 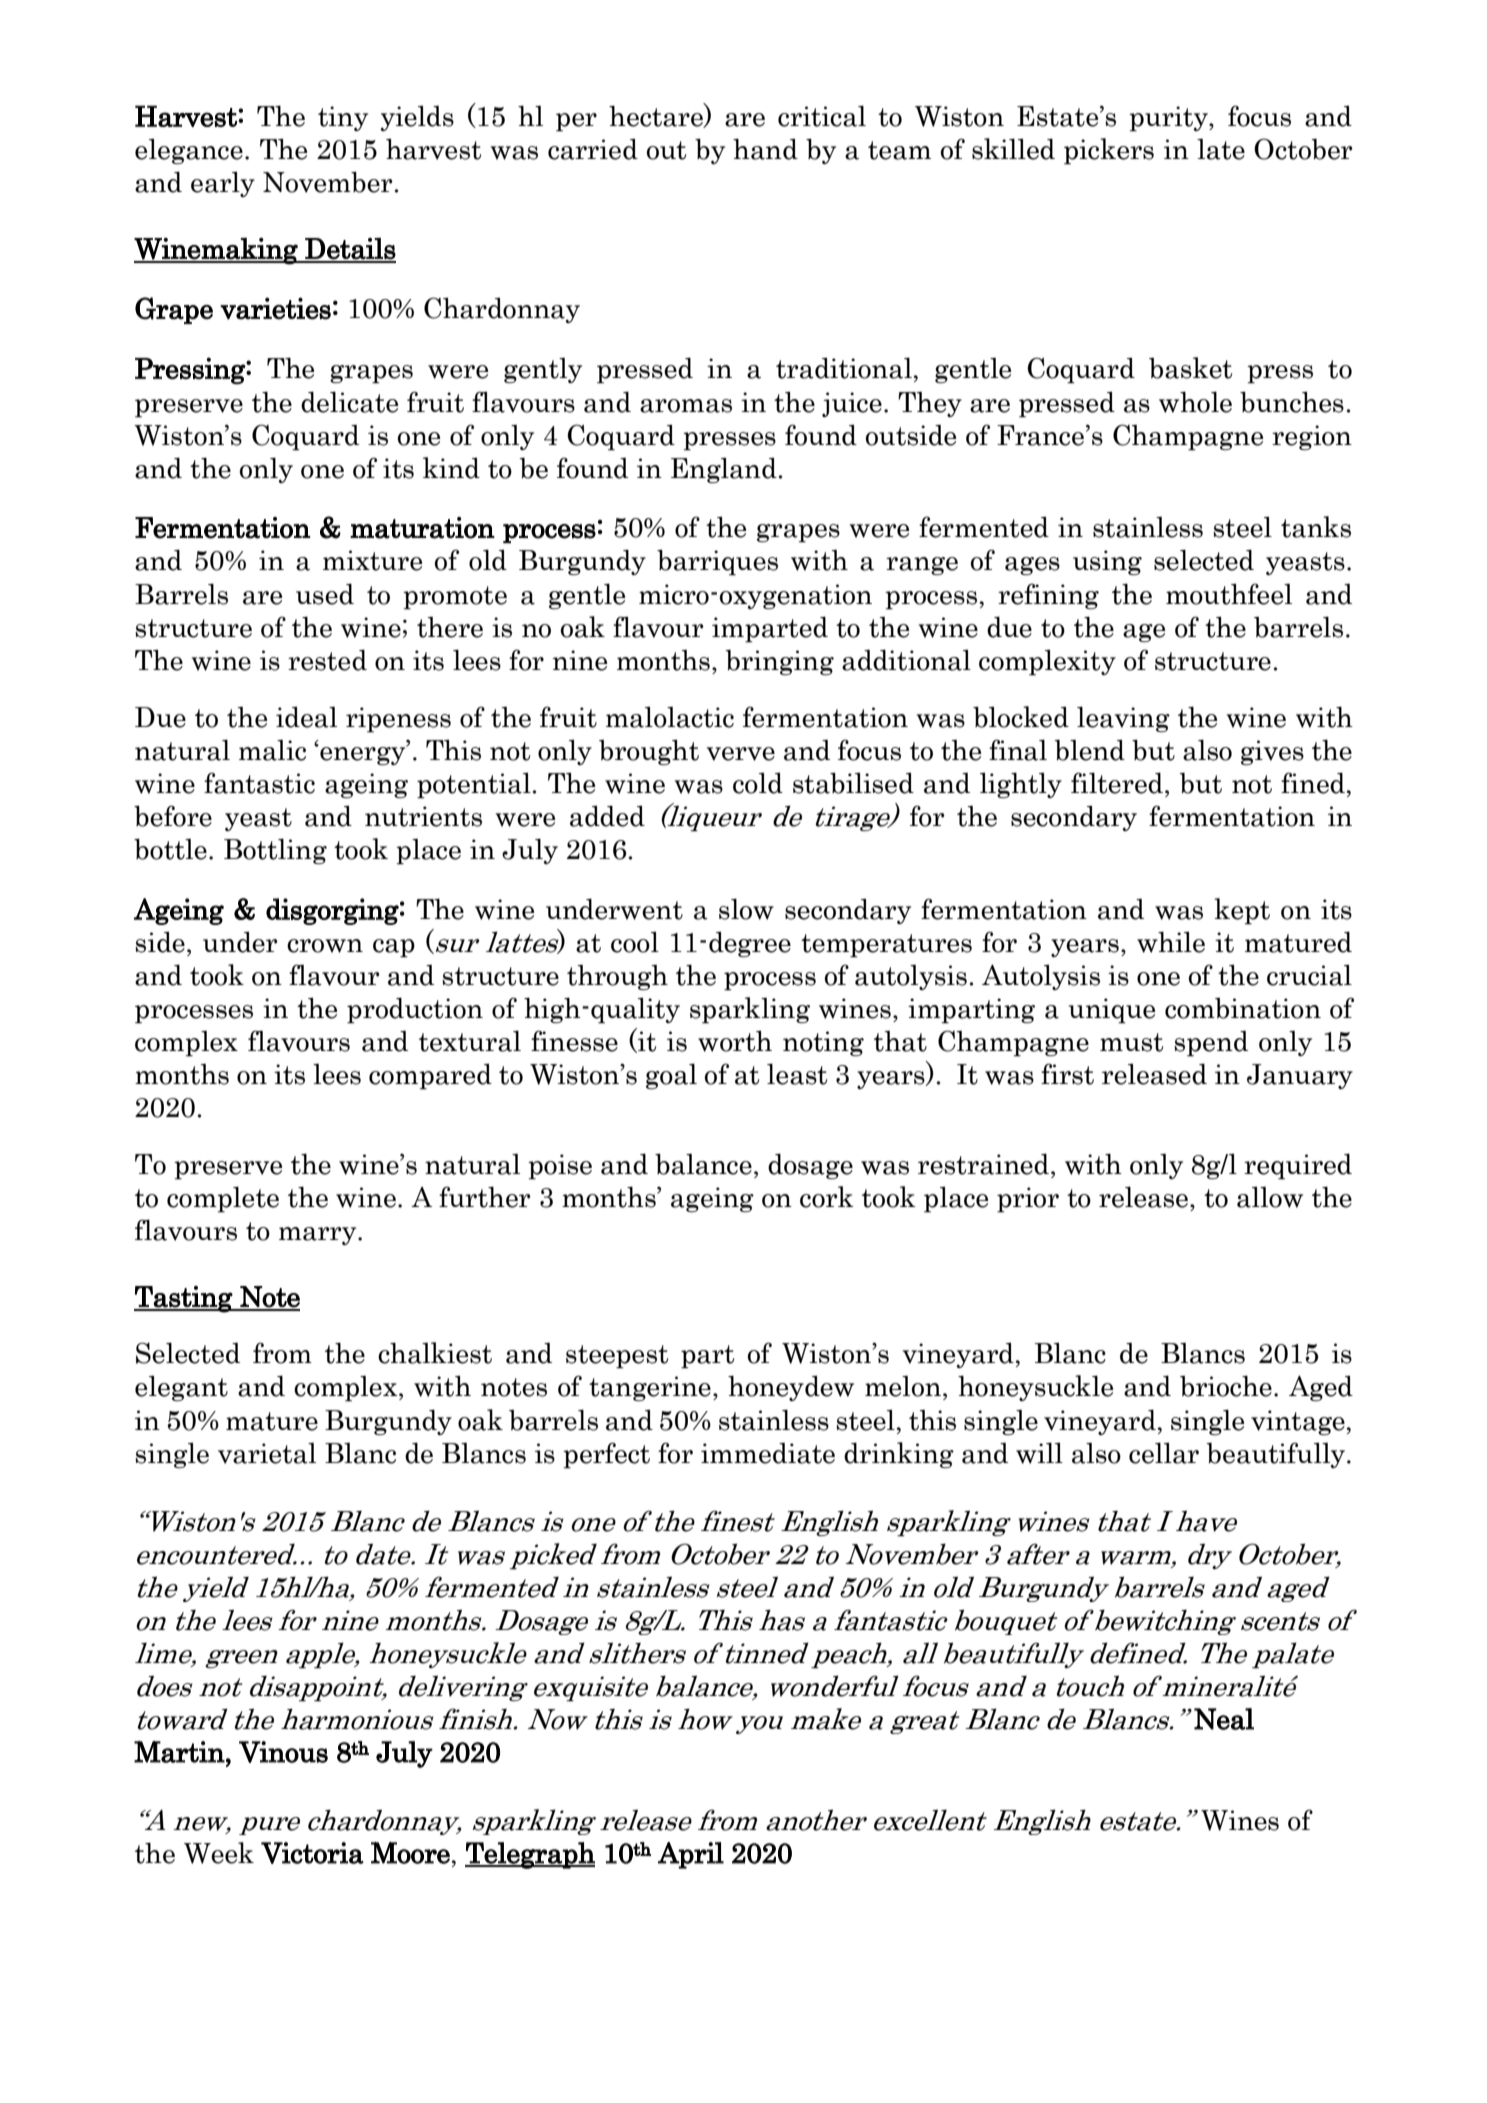 What do you see at coordinates (312, 1853) in the image?
I see `Victoria` at bounding box center [312, 1853].
